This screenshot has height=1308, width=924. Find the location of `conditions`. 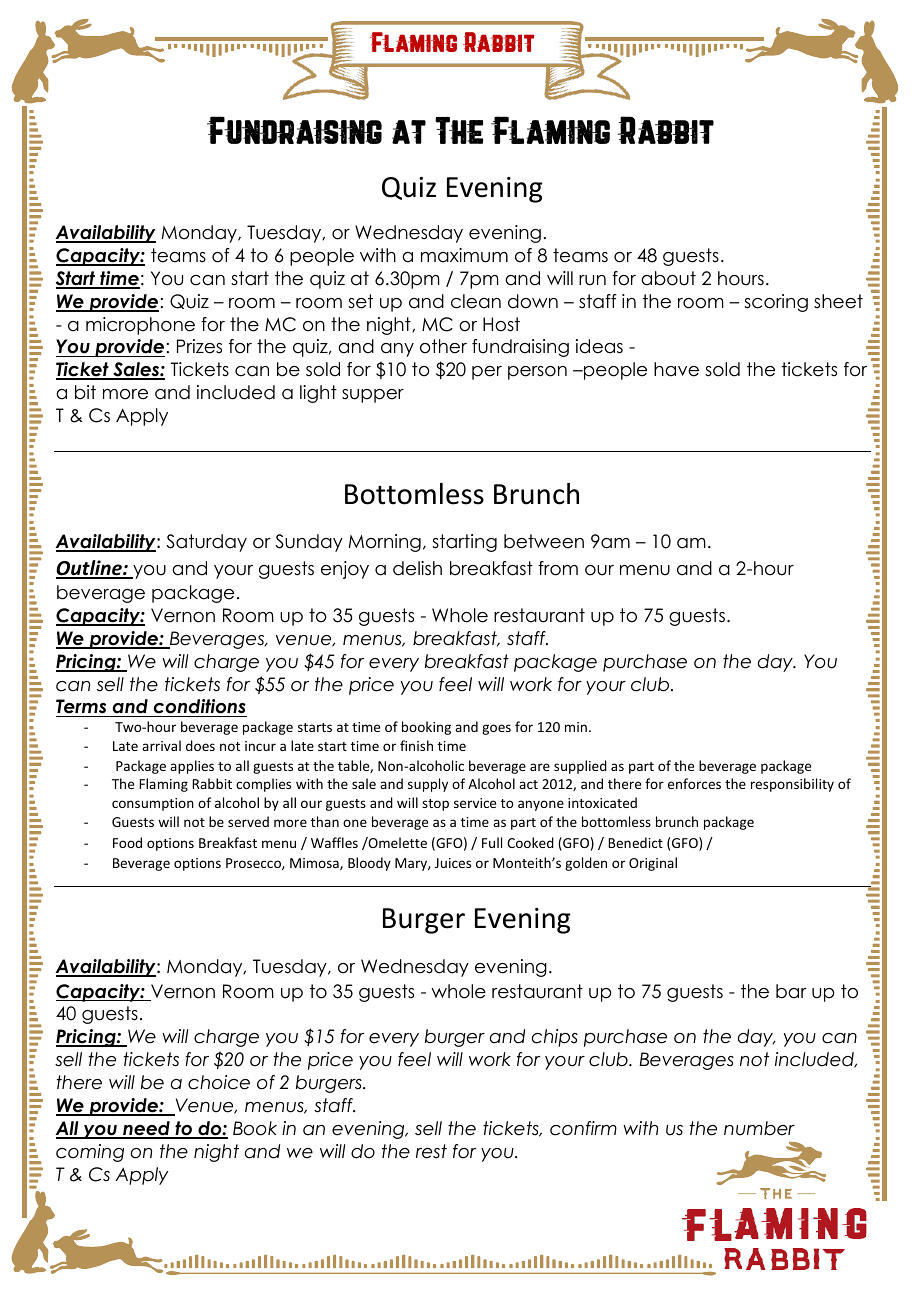

conditions is located at coordinates (199, 708).
